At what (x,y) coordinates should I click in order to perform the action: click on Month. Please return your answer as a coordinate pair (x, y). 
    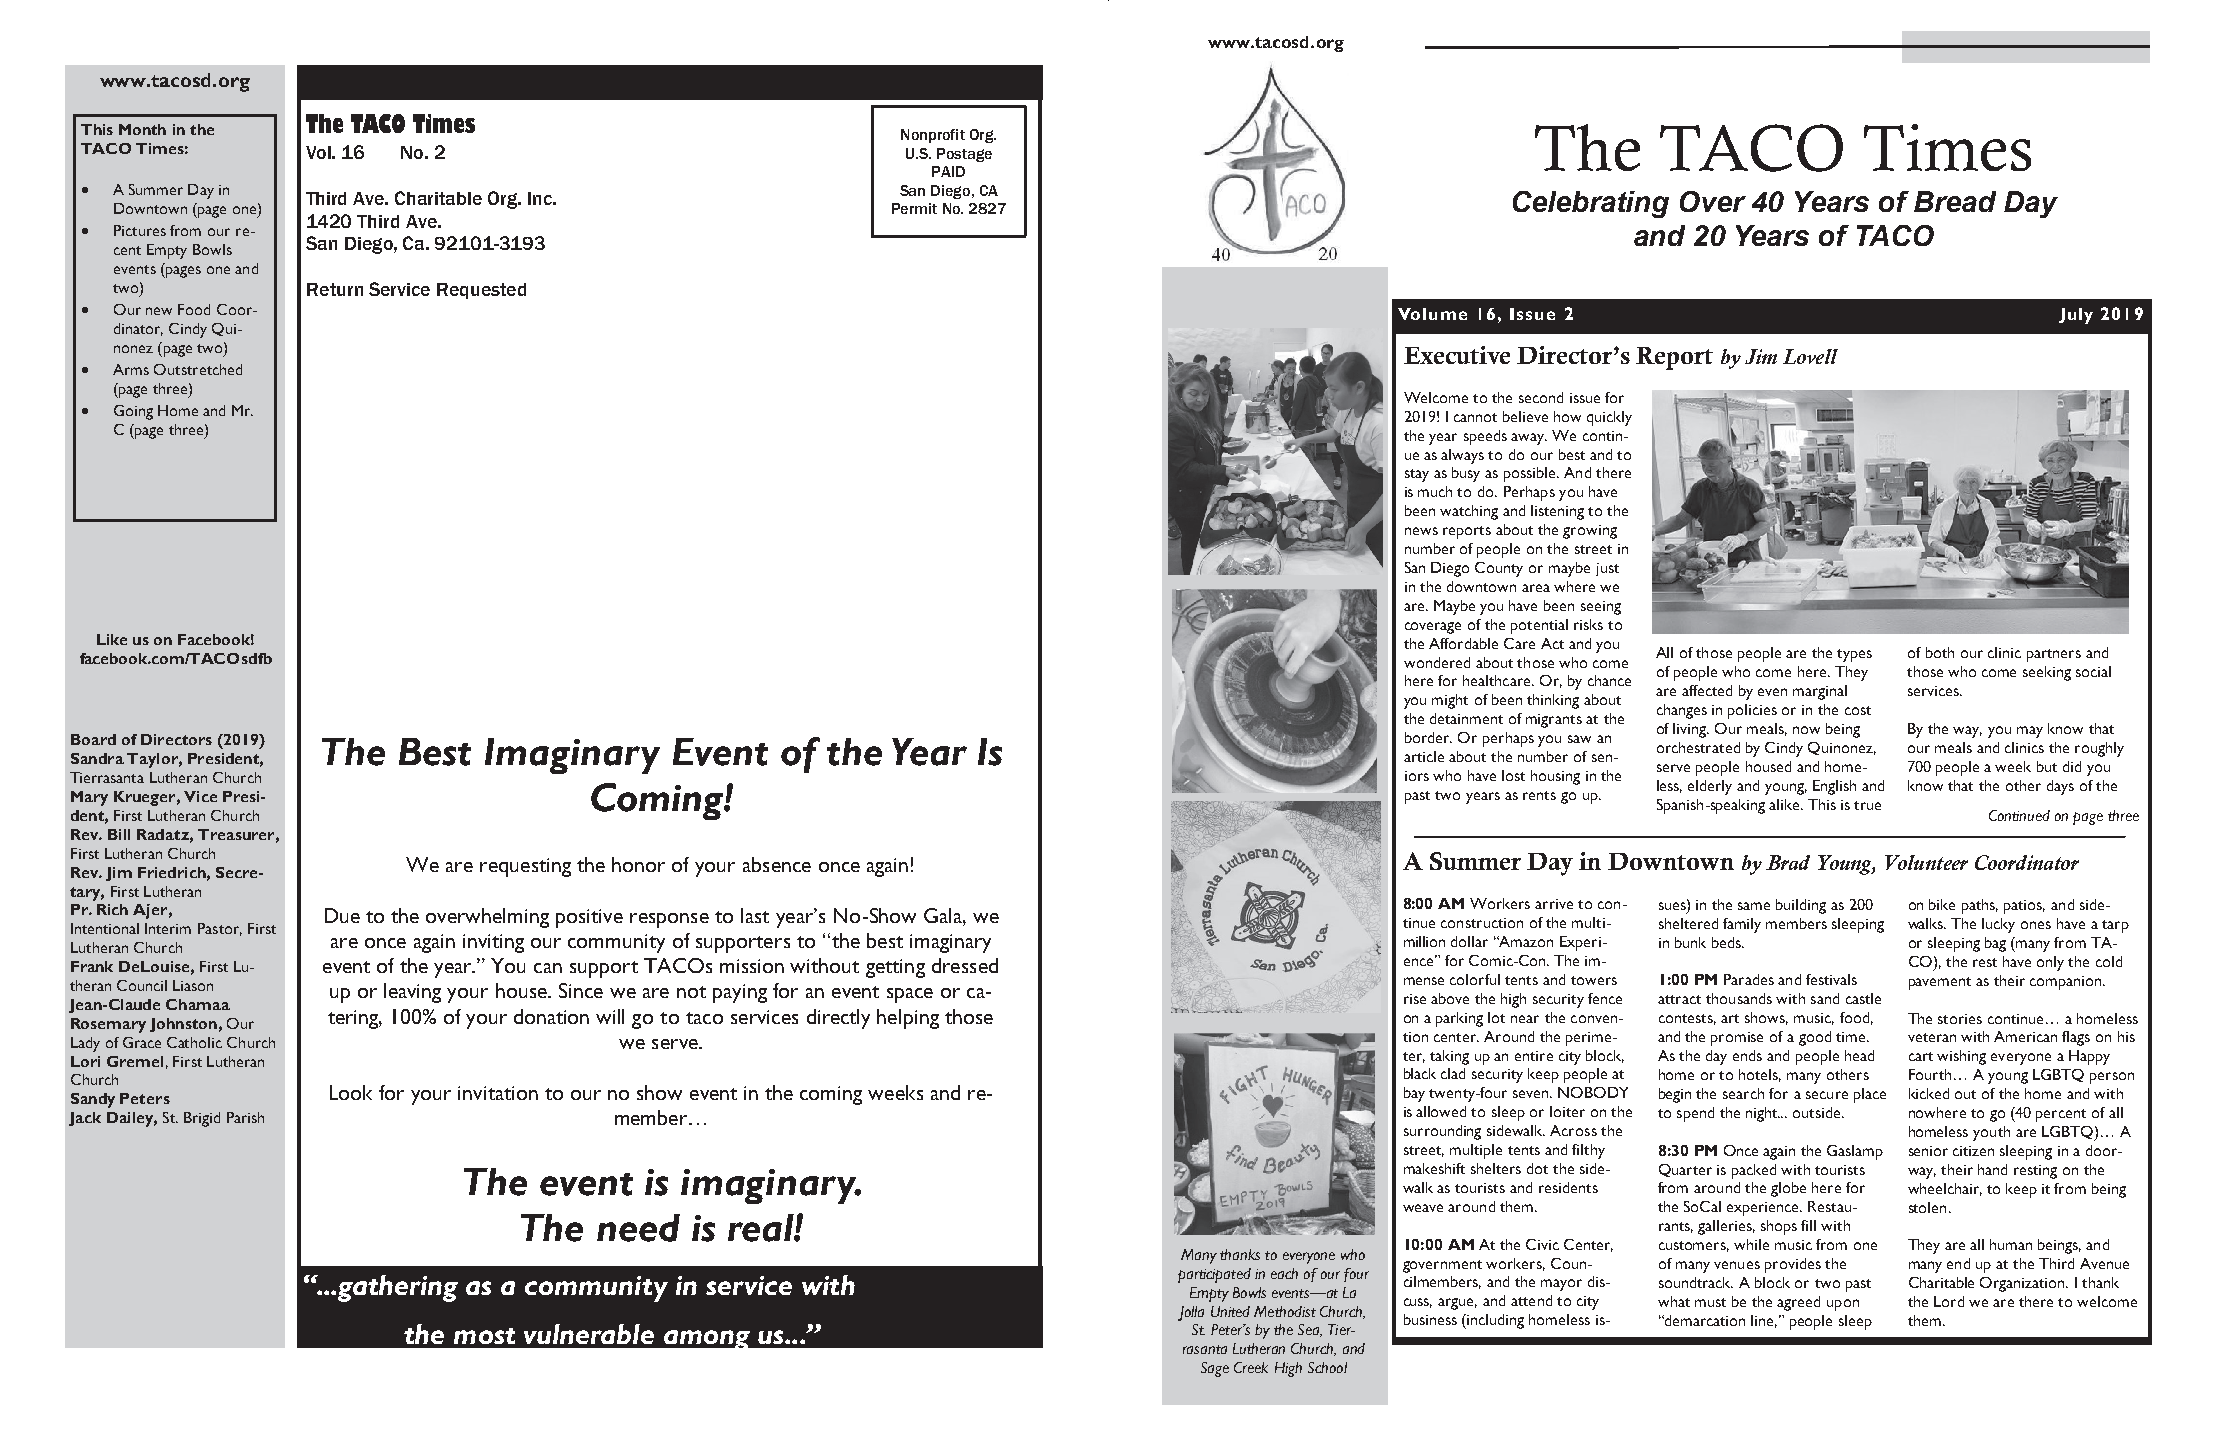
    Looking at the image, I should click on (142, 129).
